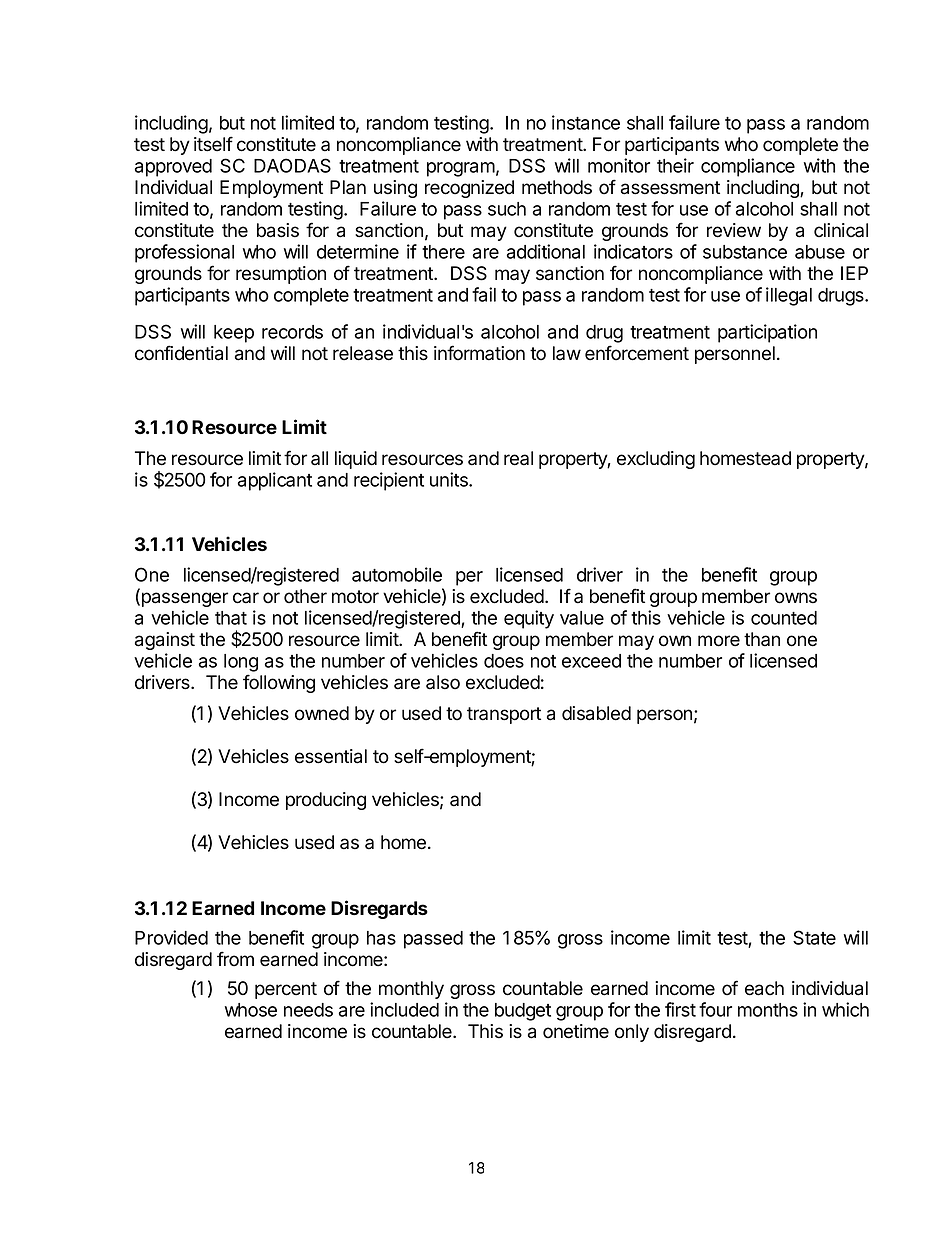 Image resolution: width=952 pixels, height=1233 pixels. I want to click on recognized, so click(469, 189).
